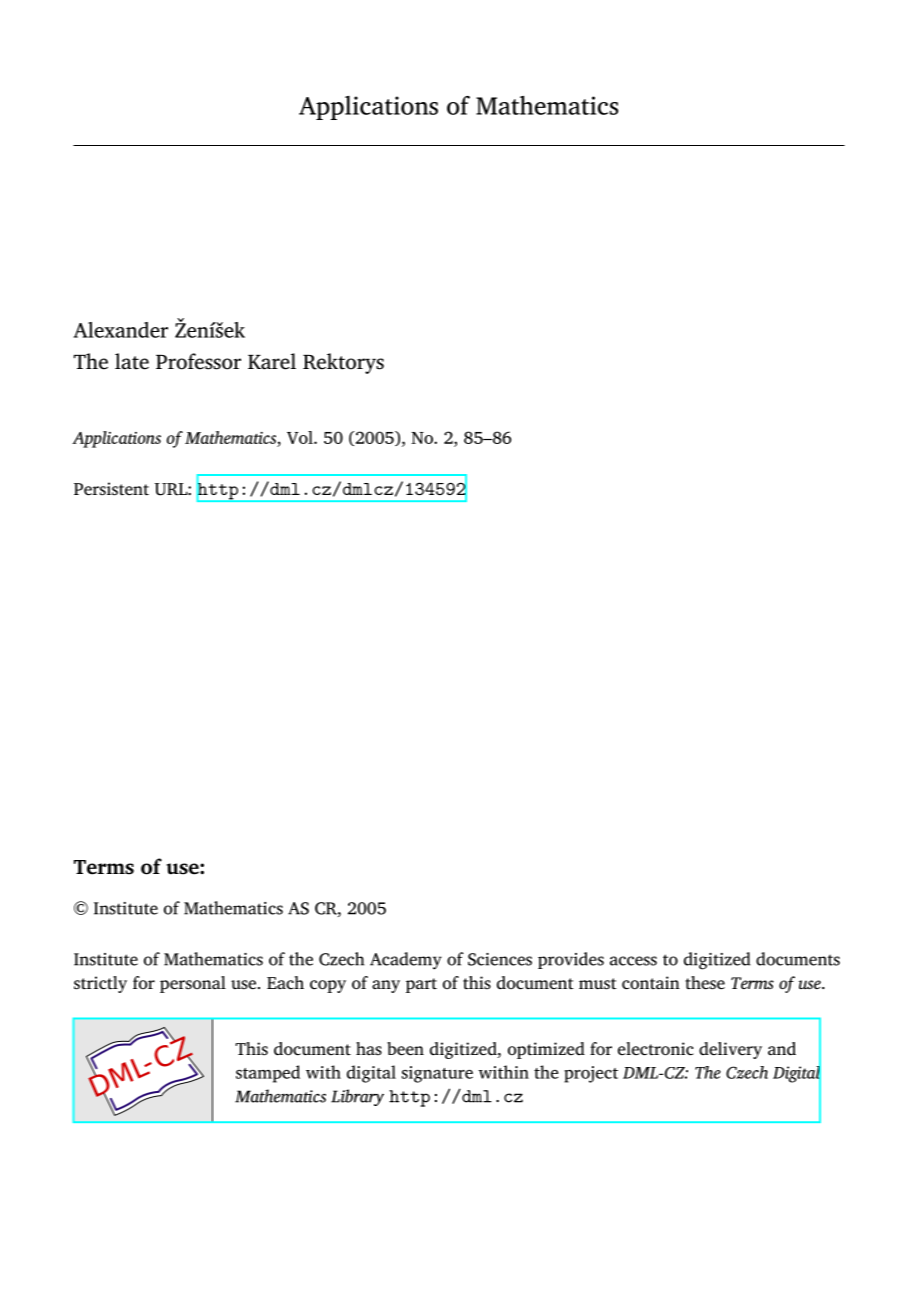 The image size is (918, 1316). I want to click on Professor, so click(198, 361).
